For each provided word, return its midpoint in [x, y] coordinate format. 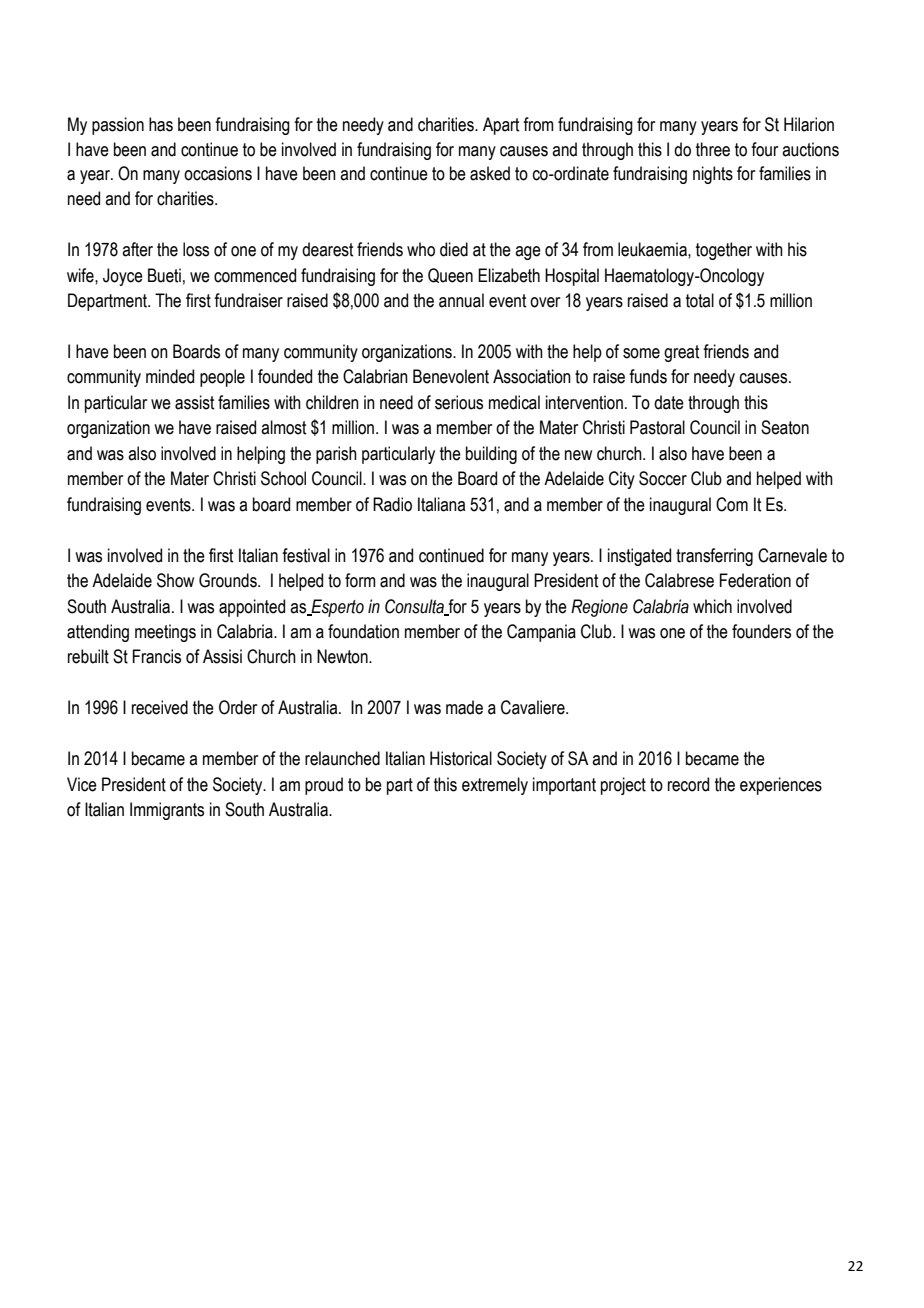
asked [490, 173]
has [161, 124]
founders [761, 631]
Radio [392, 504]
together [724, 251]
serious [459, 402]
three [713, 149]
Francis [157, 656]
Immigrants [167, 811]
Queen [450, 275]
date [669, 402]
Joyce [123, 277]
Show [175, 580]
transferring [714, 557]
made [464, 707]
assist [194, 402]
